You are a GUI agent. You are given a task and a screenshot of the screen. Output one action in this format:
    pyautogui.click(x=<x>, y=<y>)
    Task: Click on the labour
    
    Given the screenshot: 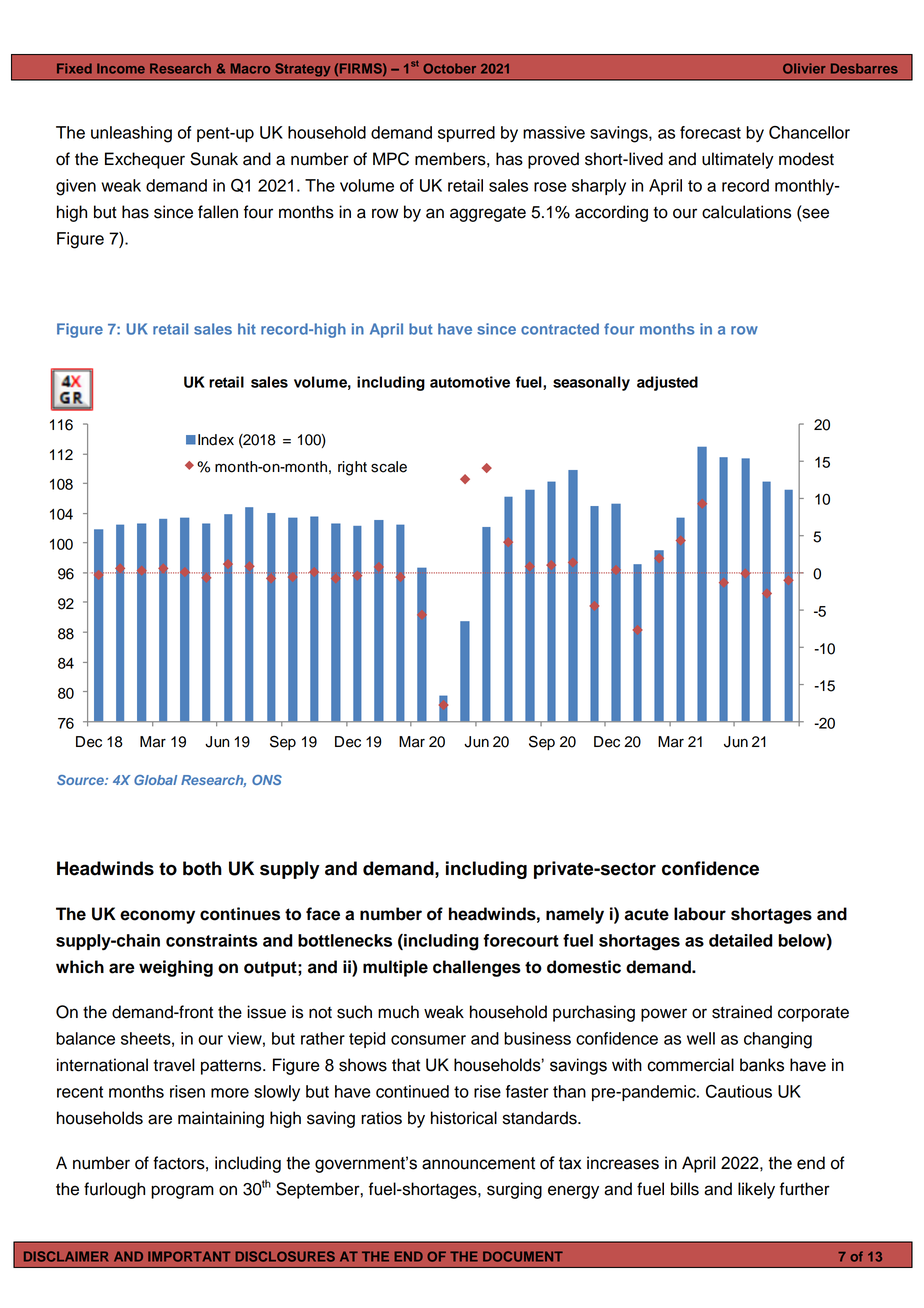 What is the action you would take?
    pyautogui.click(x=700, y=914)
